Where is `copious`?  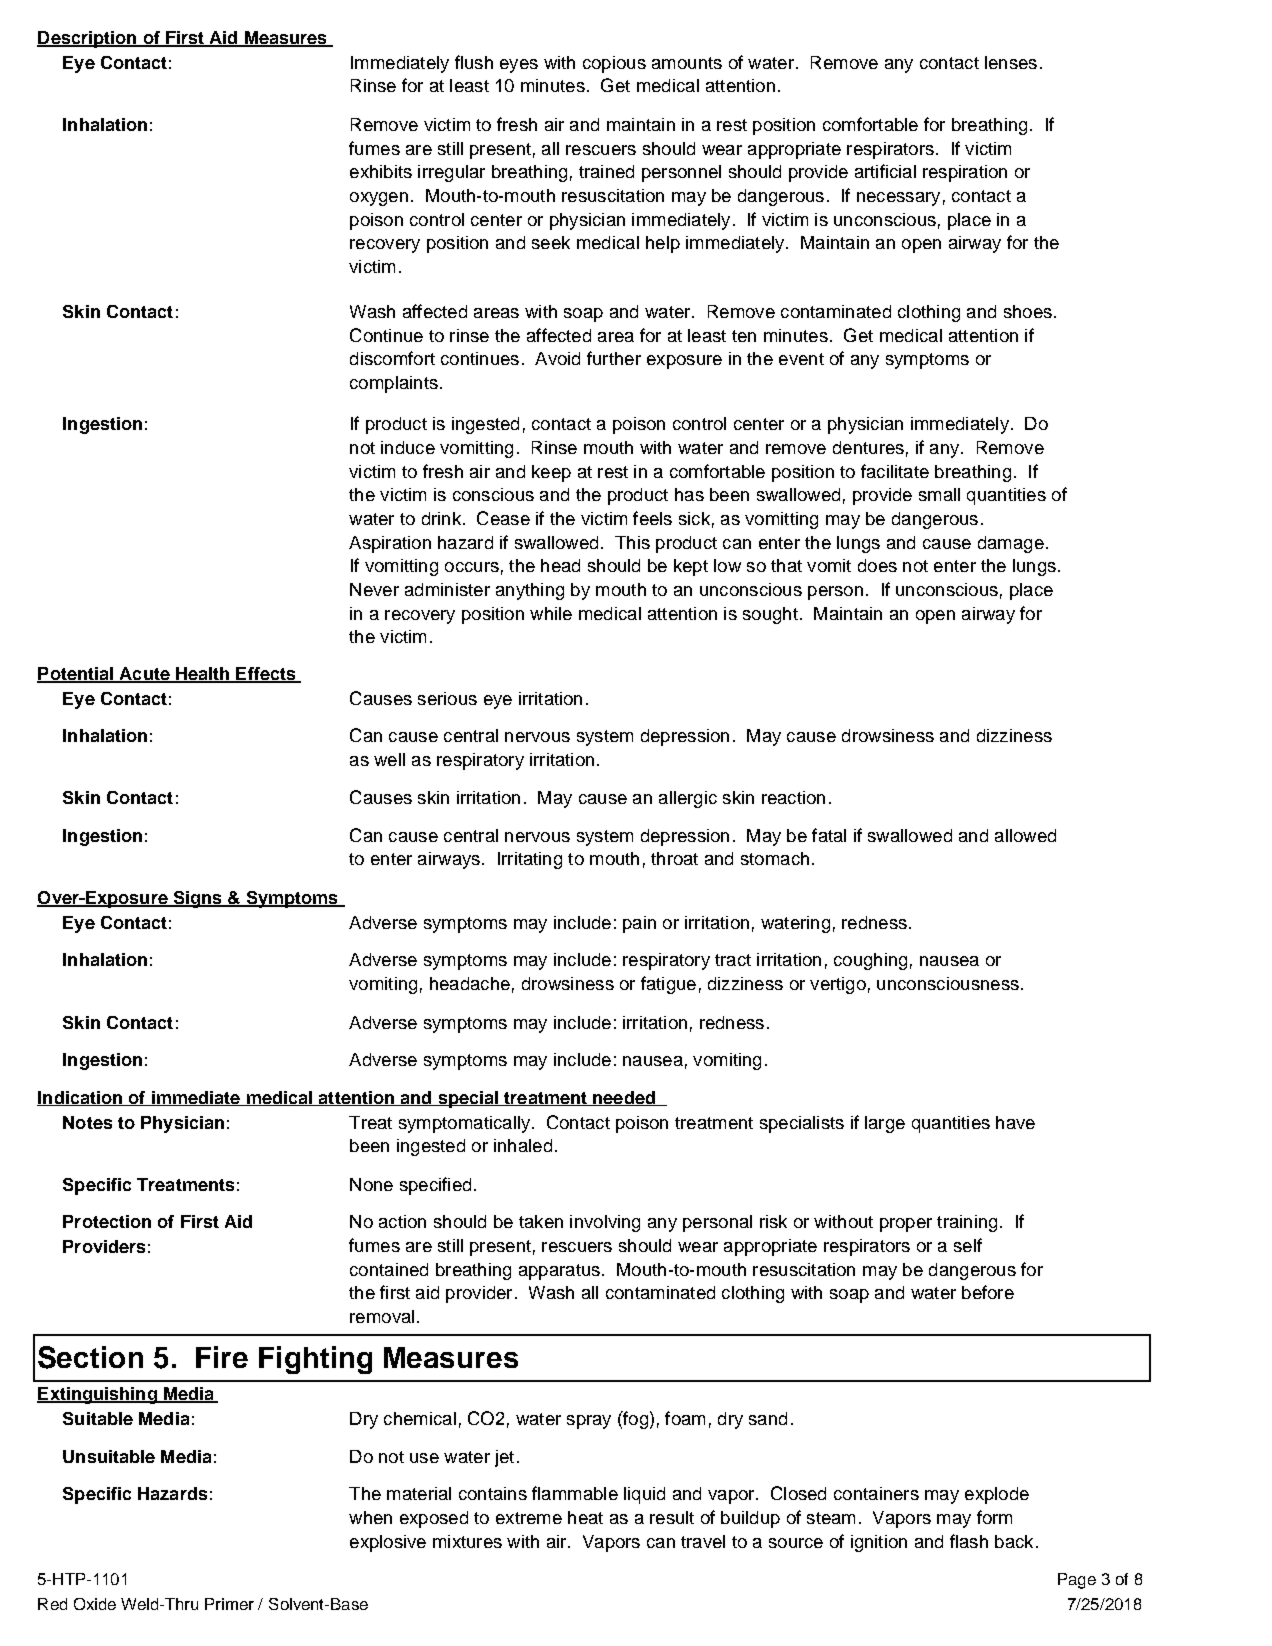 copious is located at coordinates (614, 64).
